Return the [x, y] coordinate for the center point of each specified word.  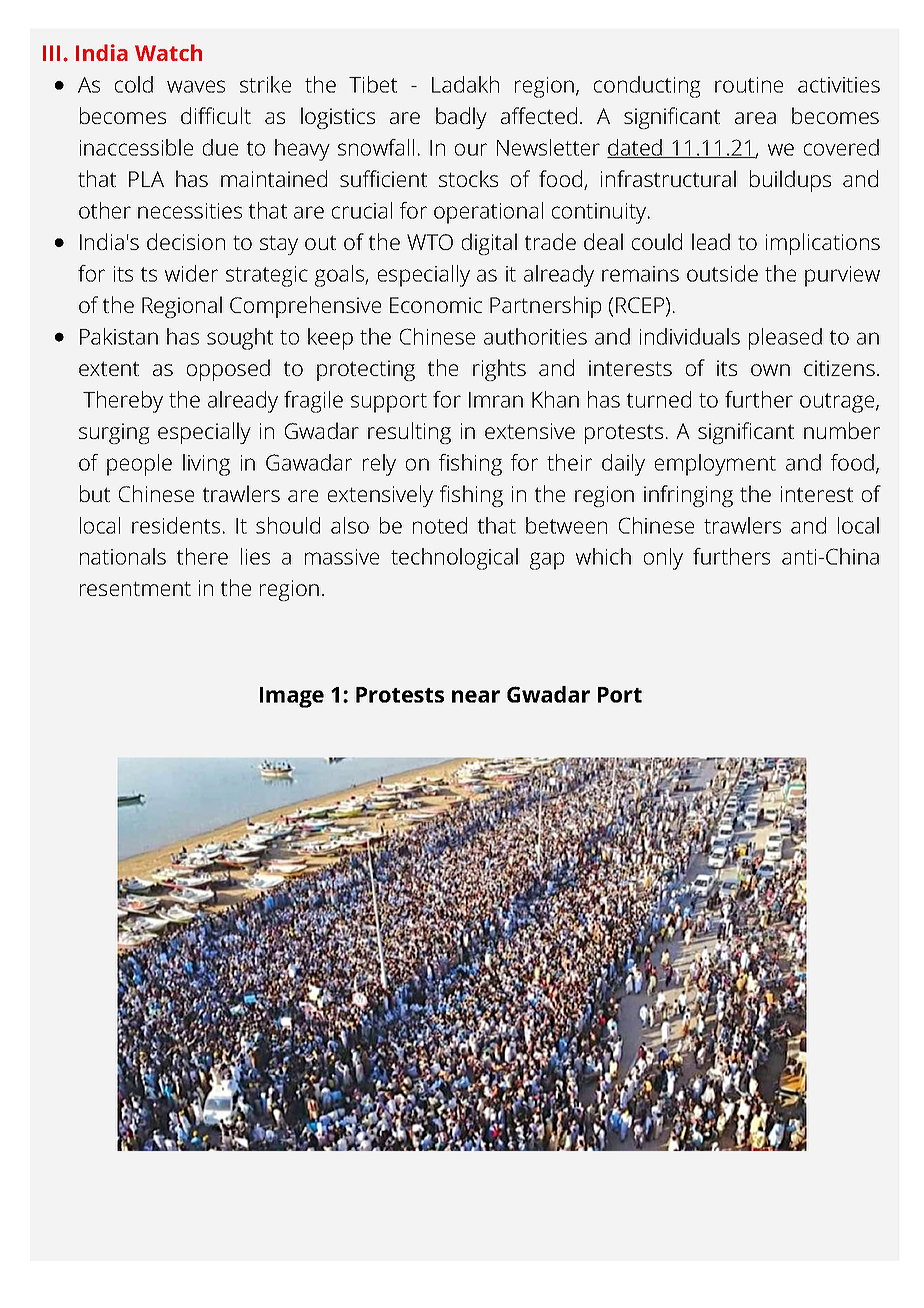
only [663, 559]
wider [191, 273]
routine [749, 85]
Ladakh [465, 84]
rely [379, 465]
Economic [436, 305]
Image [292, 697]
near [476, 696]
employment [715, 465]
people [139, 465]
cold [134, 84]
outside [722, 273]
